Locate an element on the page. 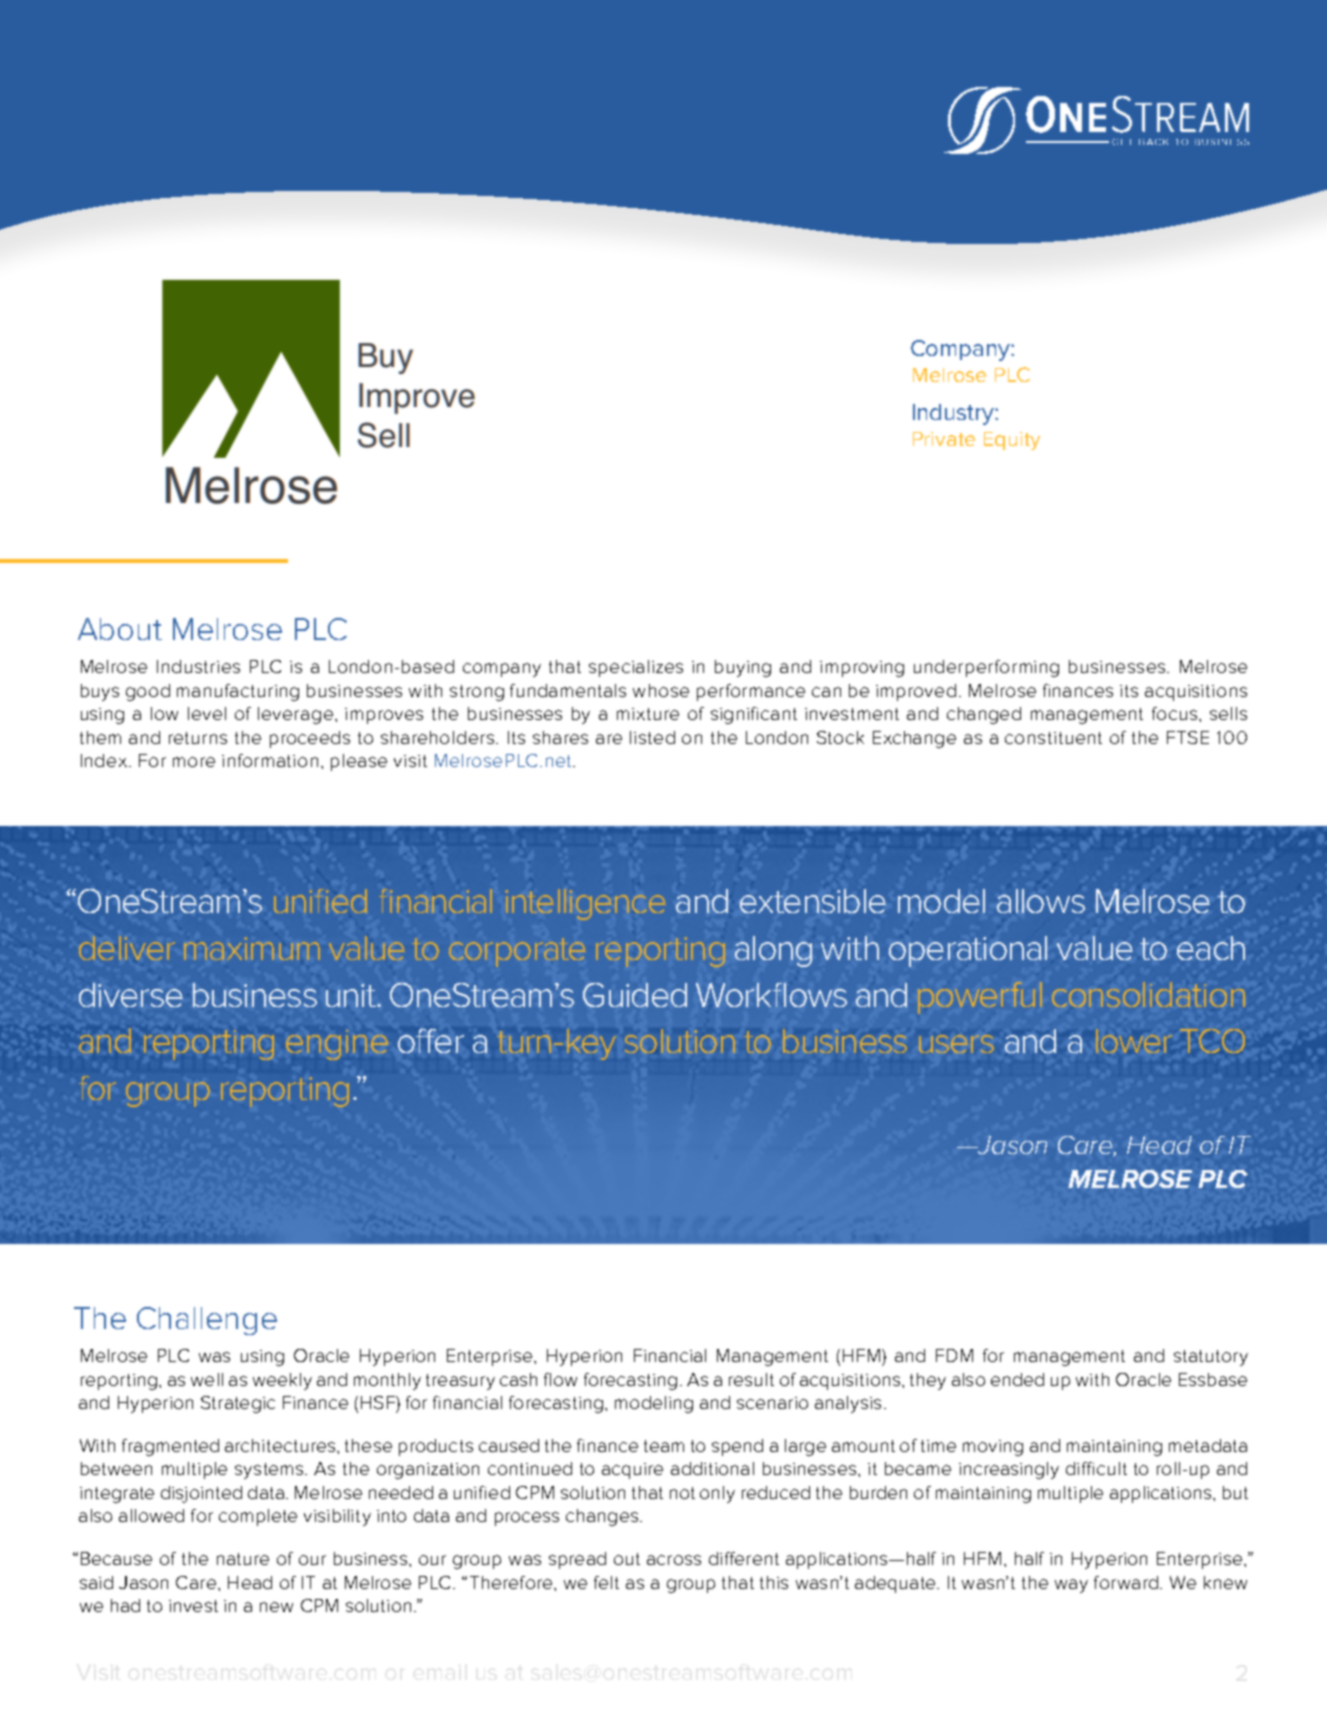 The width and height of the document is (1327, 1717). Private is located at coordinates (944, 439).
